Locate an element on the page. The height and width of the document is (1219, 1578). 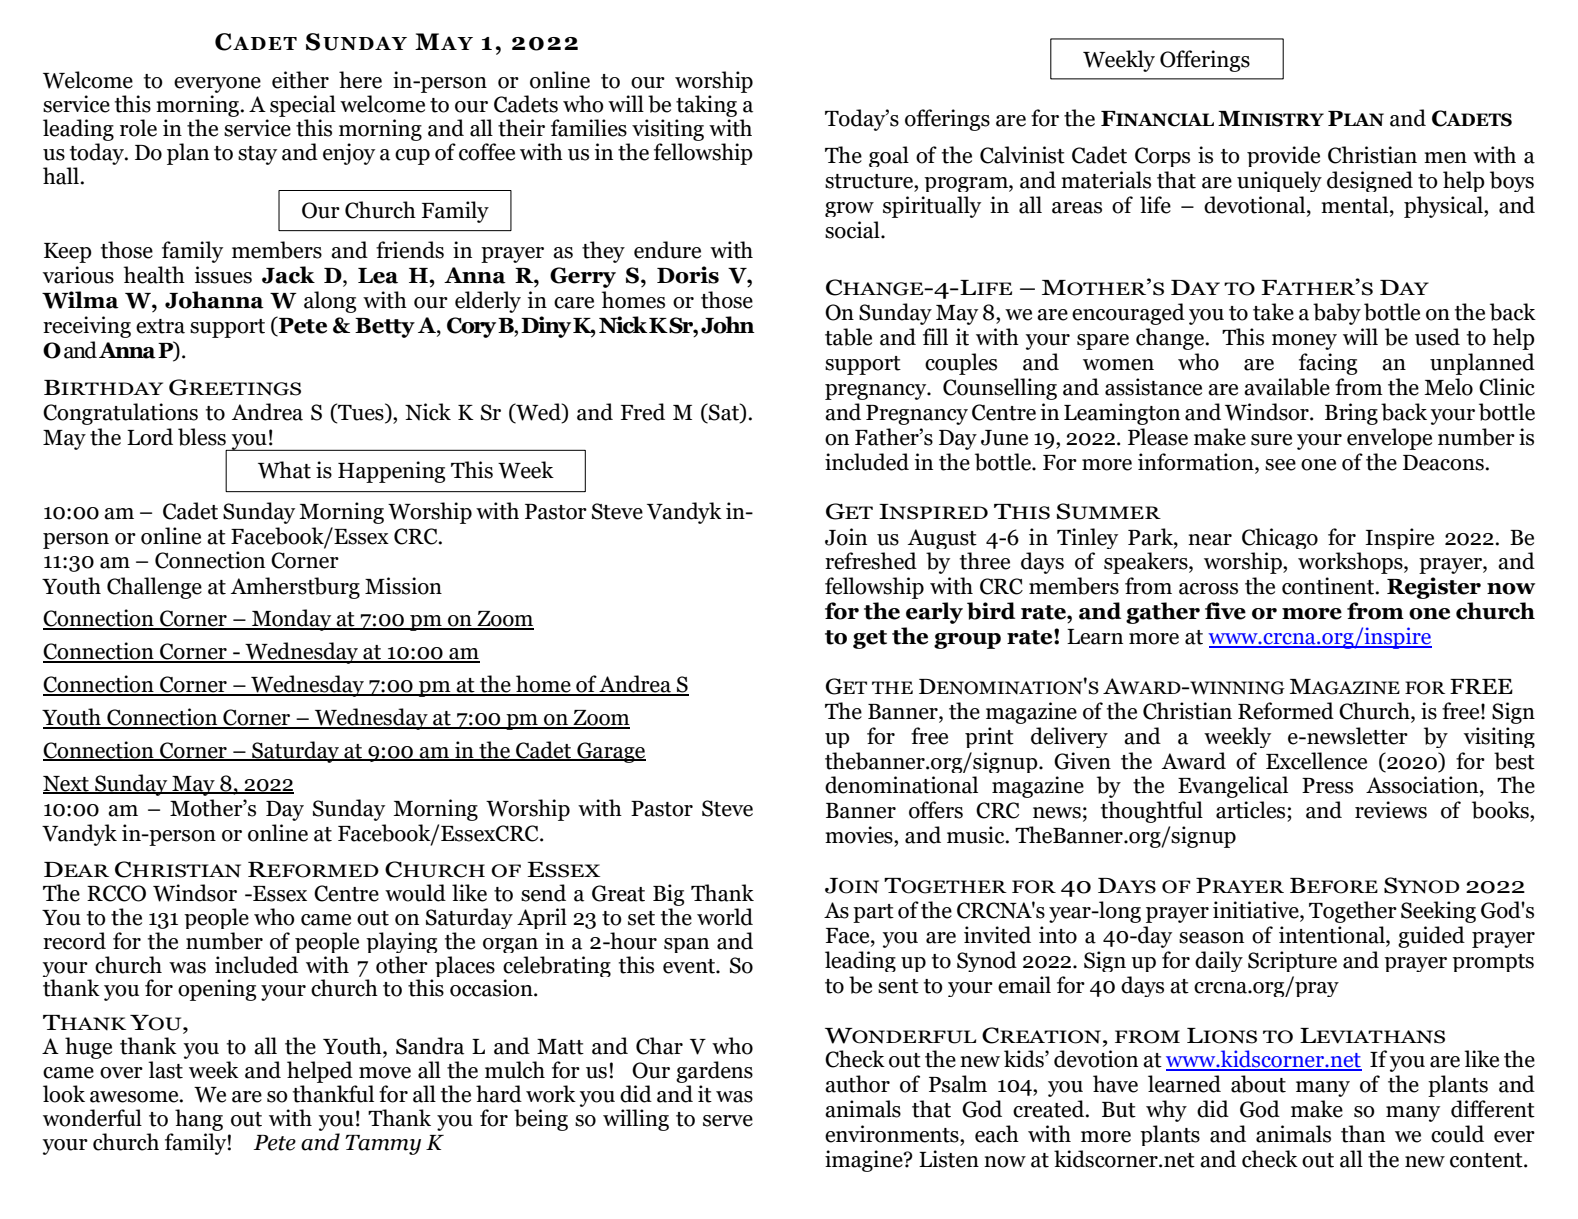
Excellence is located at coordinates (1316, 761).
